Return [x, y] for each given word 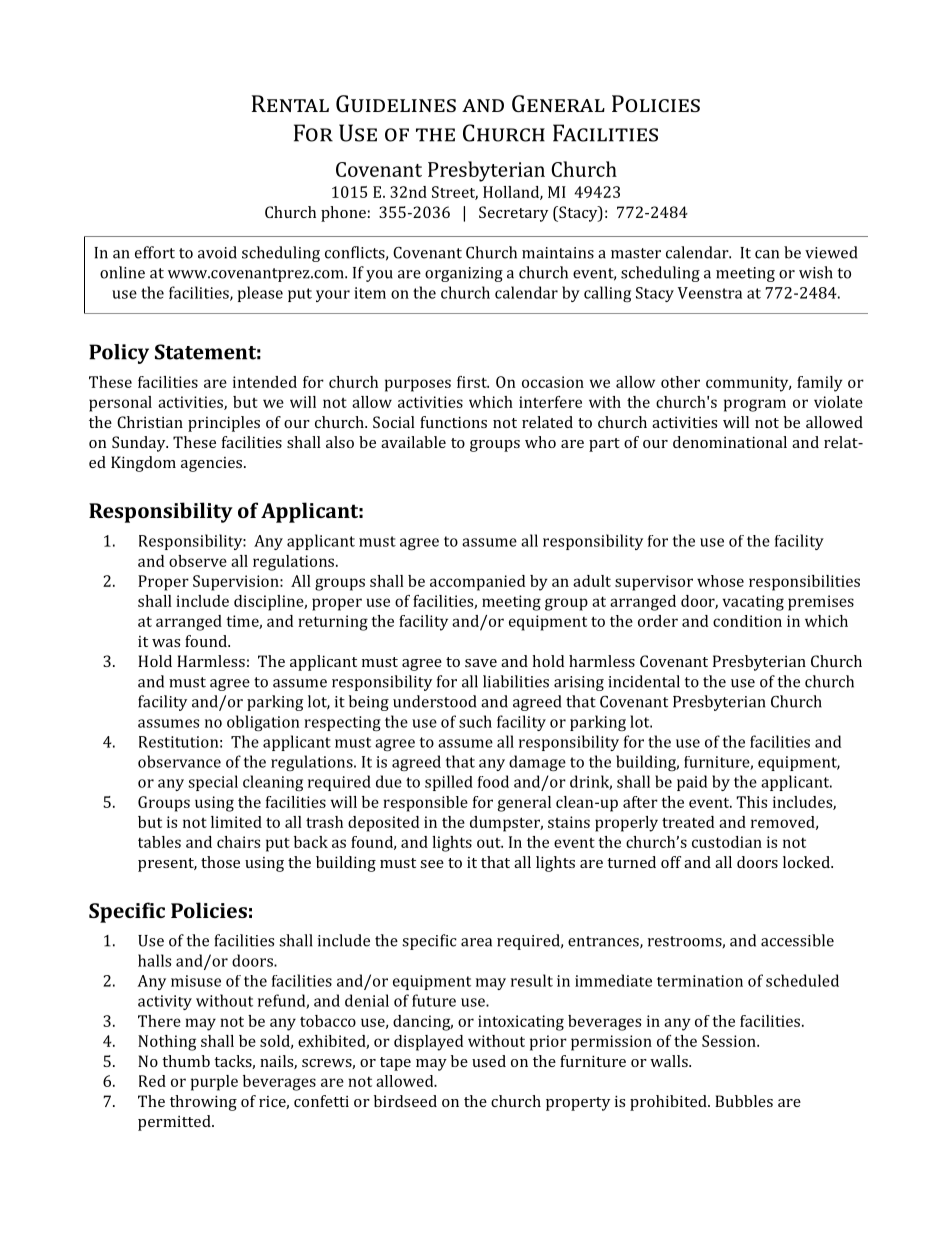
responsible [425, 804]
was [166, 643]
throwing [203, 1103]
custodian [727, 842]
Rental [290, 103]
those [220, 862]
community [748, 384]
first [473, 382]
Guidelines [396, 103]
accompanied [477, 583]
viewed [831, 252]
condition [747, 621]
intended [265, 382]
